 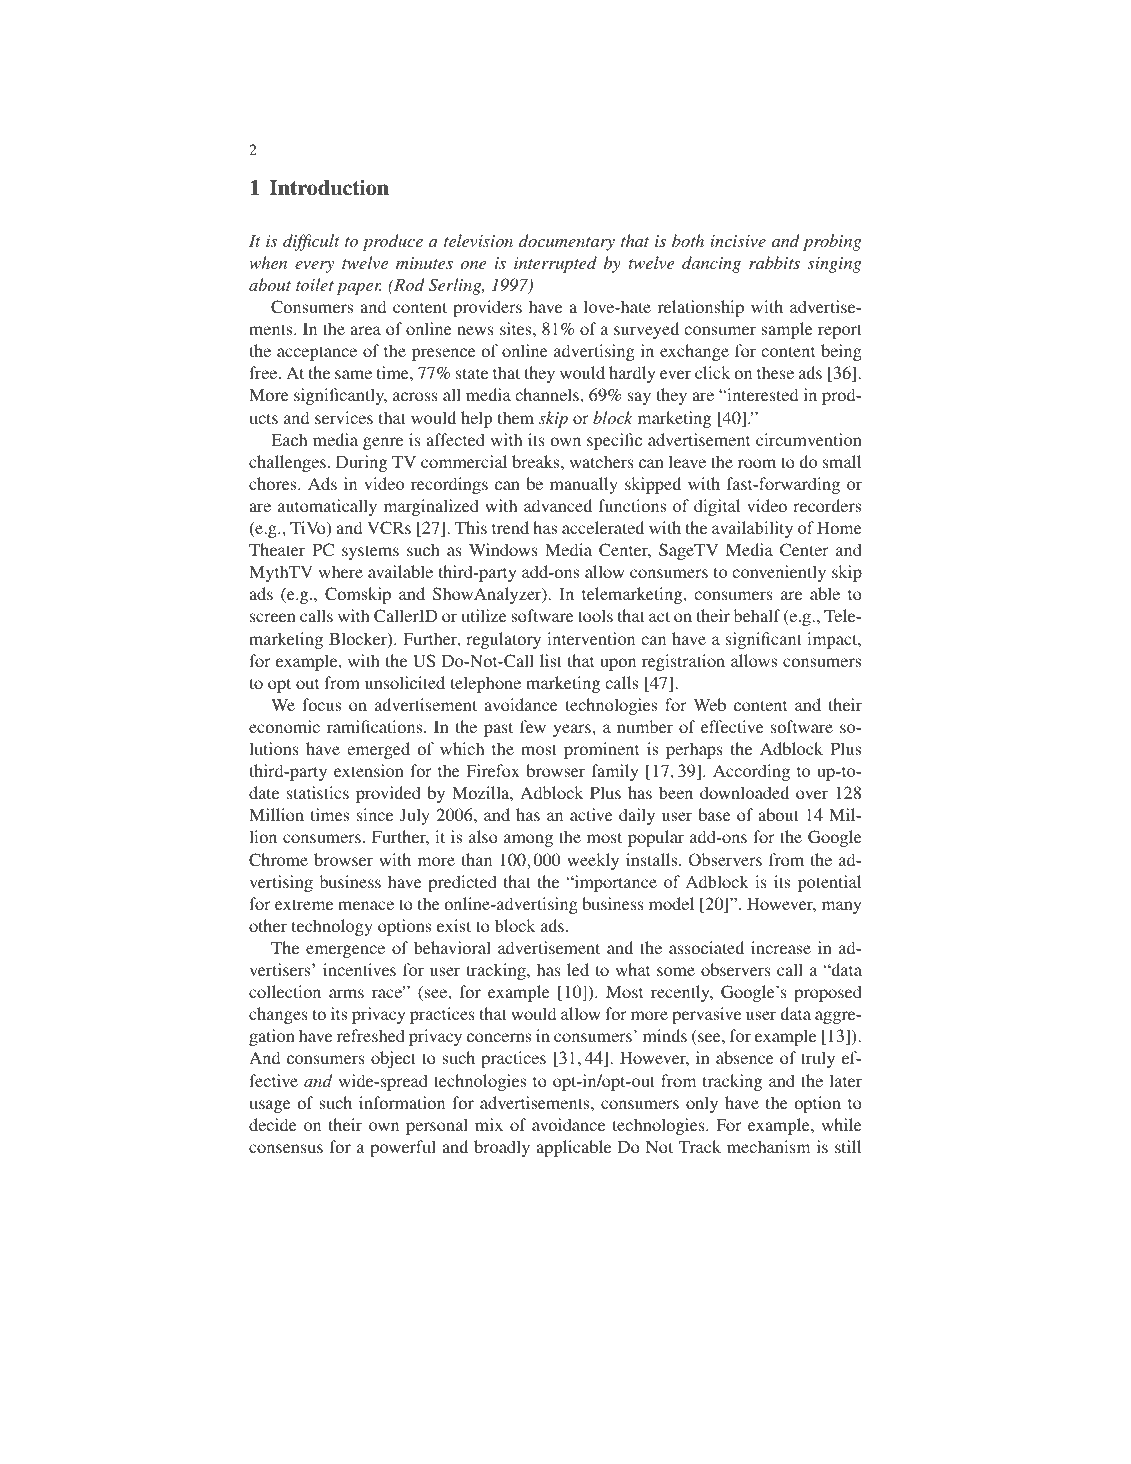 What do you see at coordinates (341, 571) in the document?
I see `where` at bounding box center [341, 571].
